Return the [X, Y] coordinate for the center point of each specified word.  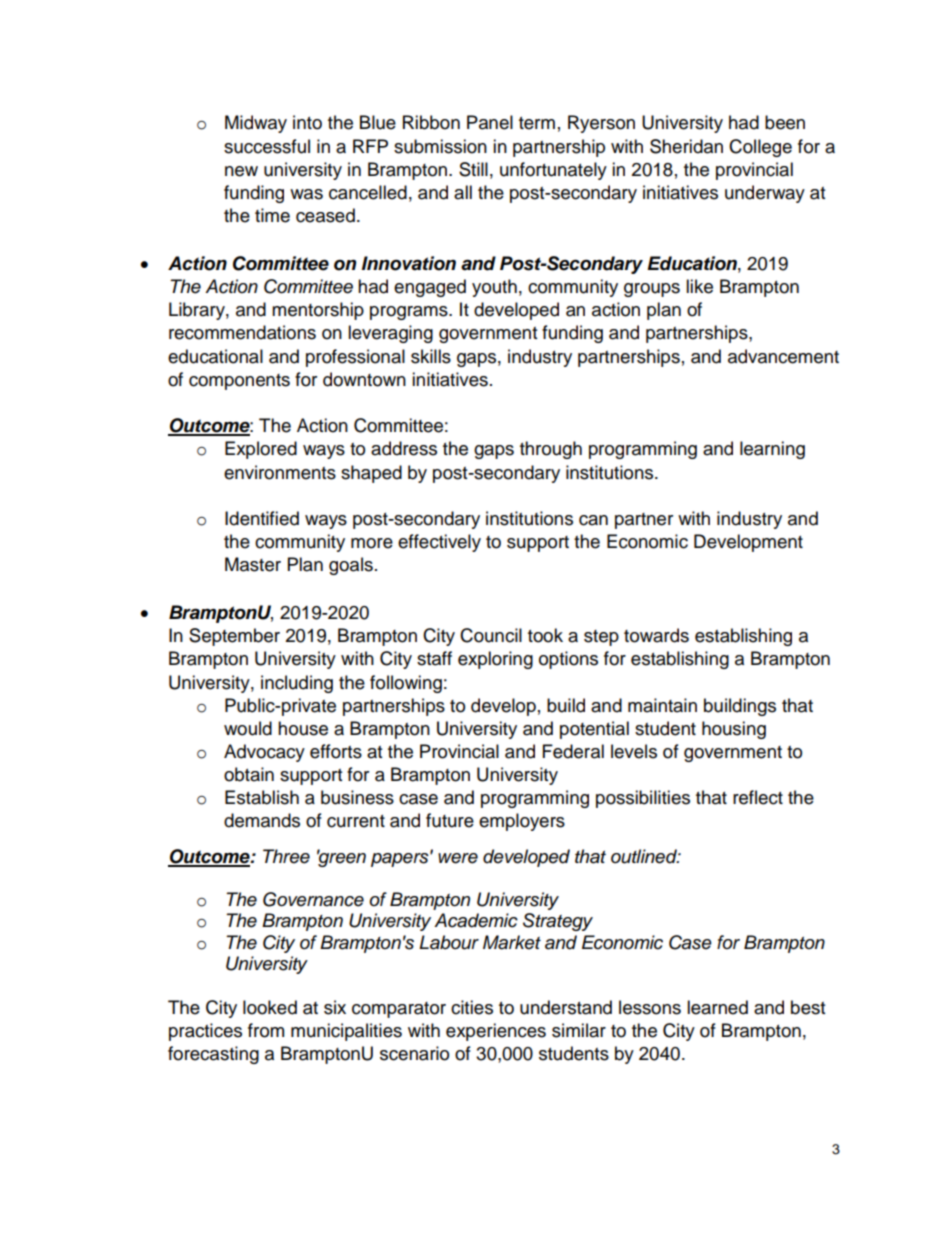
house [303, 728]
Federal [573, 751]
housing [734, 730]
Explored [261, 450]
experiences [496, 1032]
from [266, 1030]
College [760, 148]
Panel [490, 122]
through [551, 450]
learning [772, 450]
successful [267, 146]
